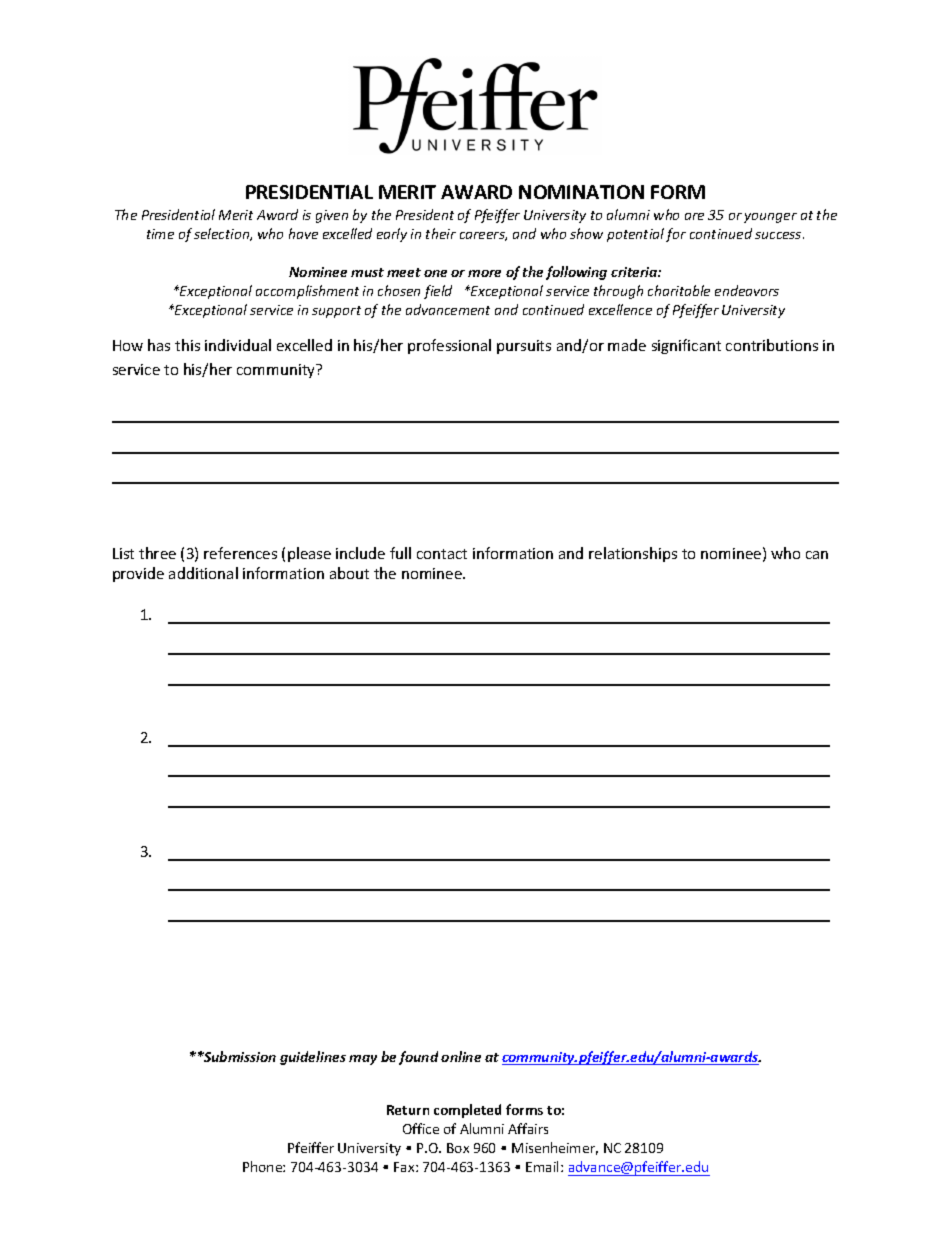 Image resolution: width=952 pixels, height=1233 pixels. Describe the element at coordinates (160, 234) in the image. I see `time` at that location.
